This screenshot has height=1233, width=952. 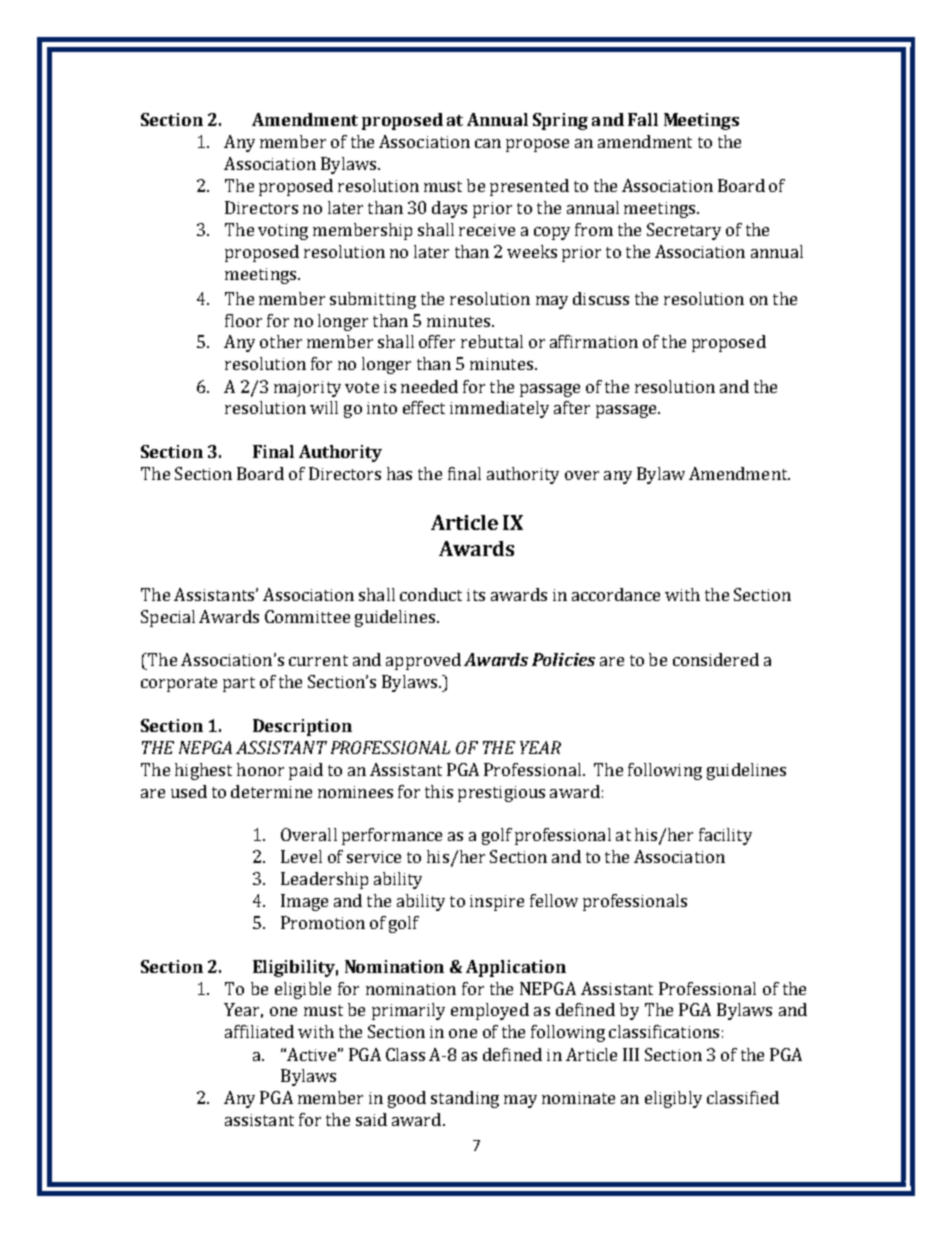 I want to click on Fall, so click(x=643, y=119).
